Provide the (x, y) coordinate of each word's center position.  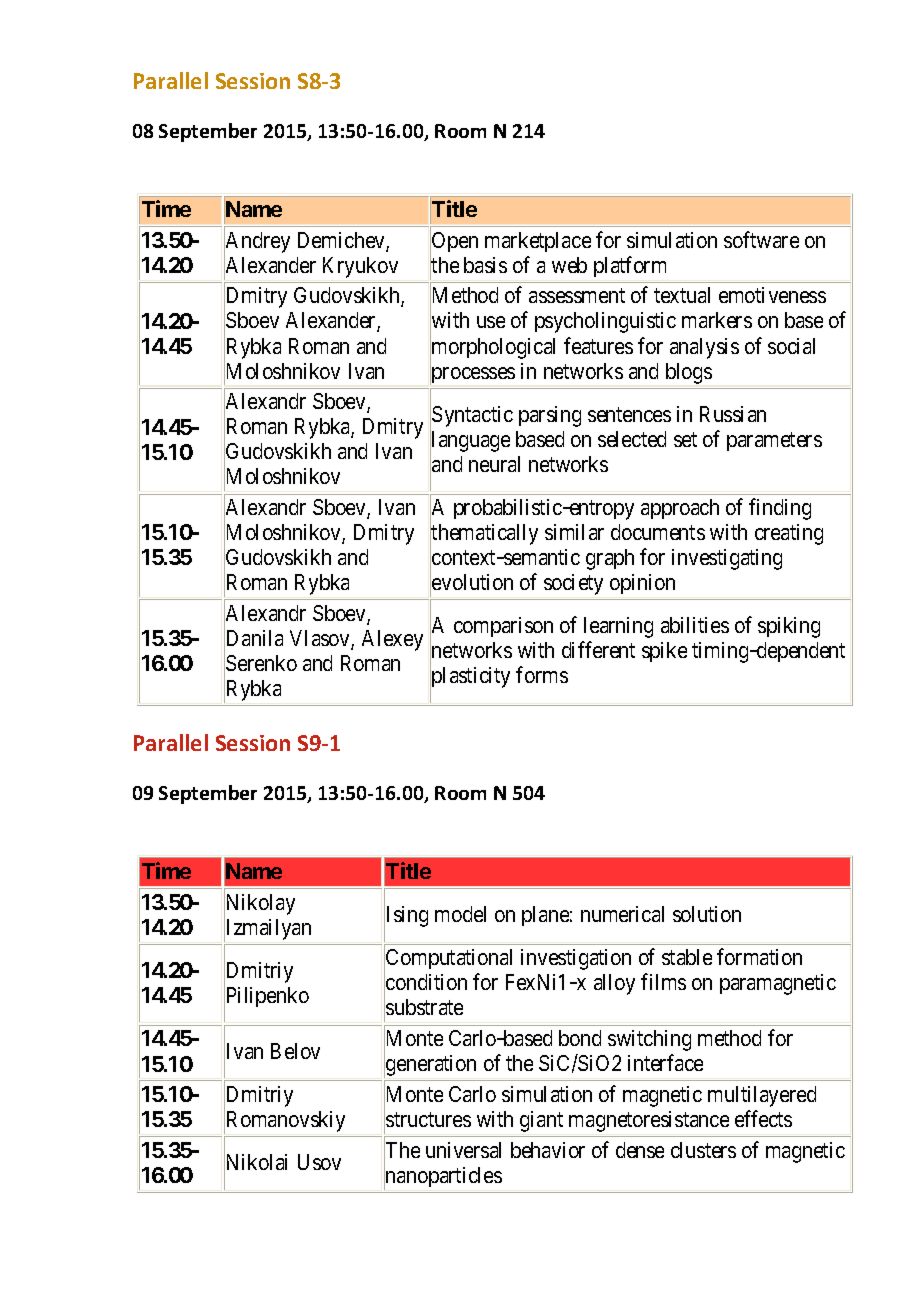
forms (542, 675)
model (460, 914)
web (569, 265)
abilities (695, 625)
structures (428, 1119)
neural (494, 464)
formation (759, 957)
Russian (733, 414)
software (761, 239)
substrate (424, 1007)
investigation (576, 959)
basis (485, 265)
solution (707, 914)
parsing (550, 416)
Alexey (392, 640)
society (573, 584)
